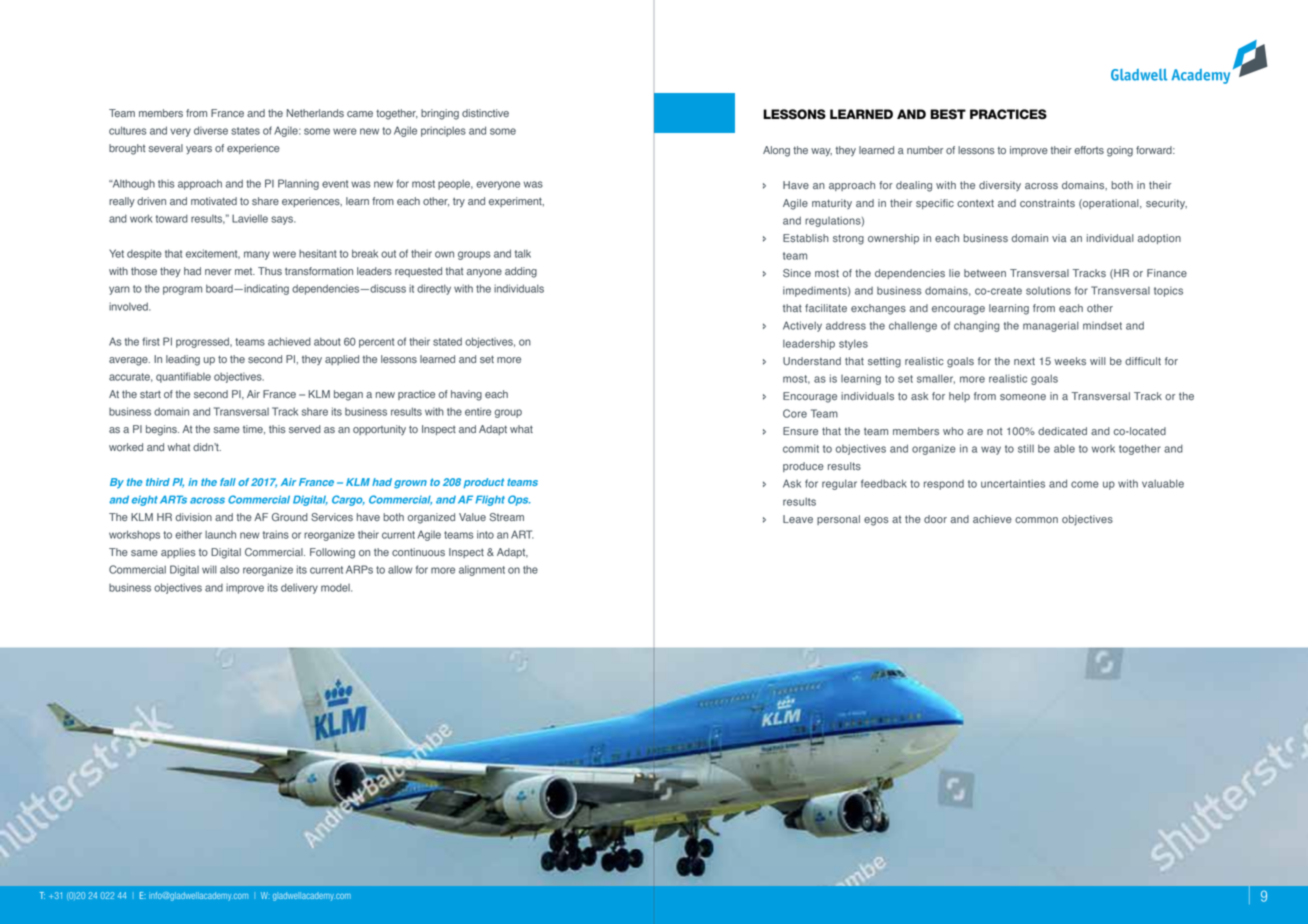  I want to click on served, so click(305, 429).
